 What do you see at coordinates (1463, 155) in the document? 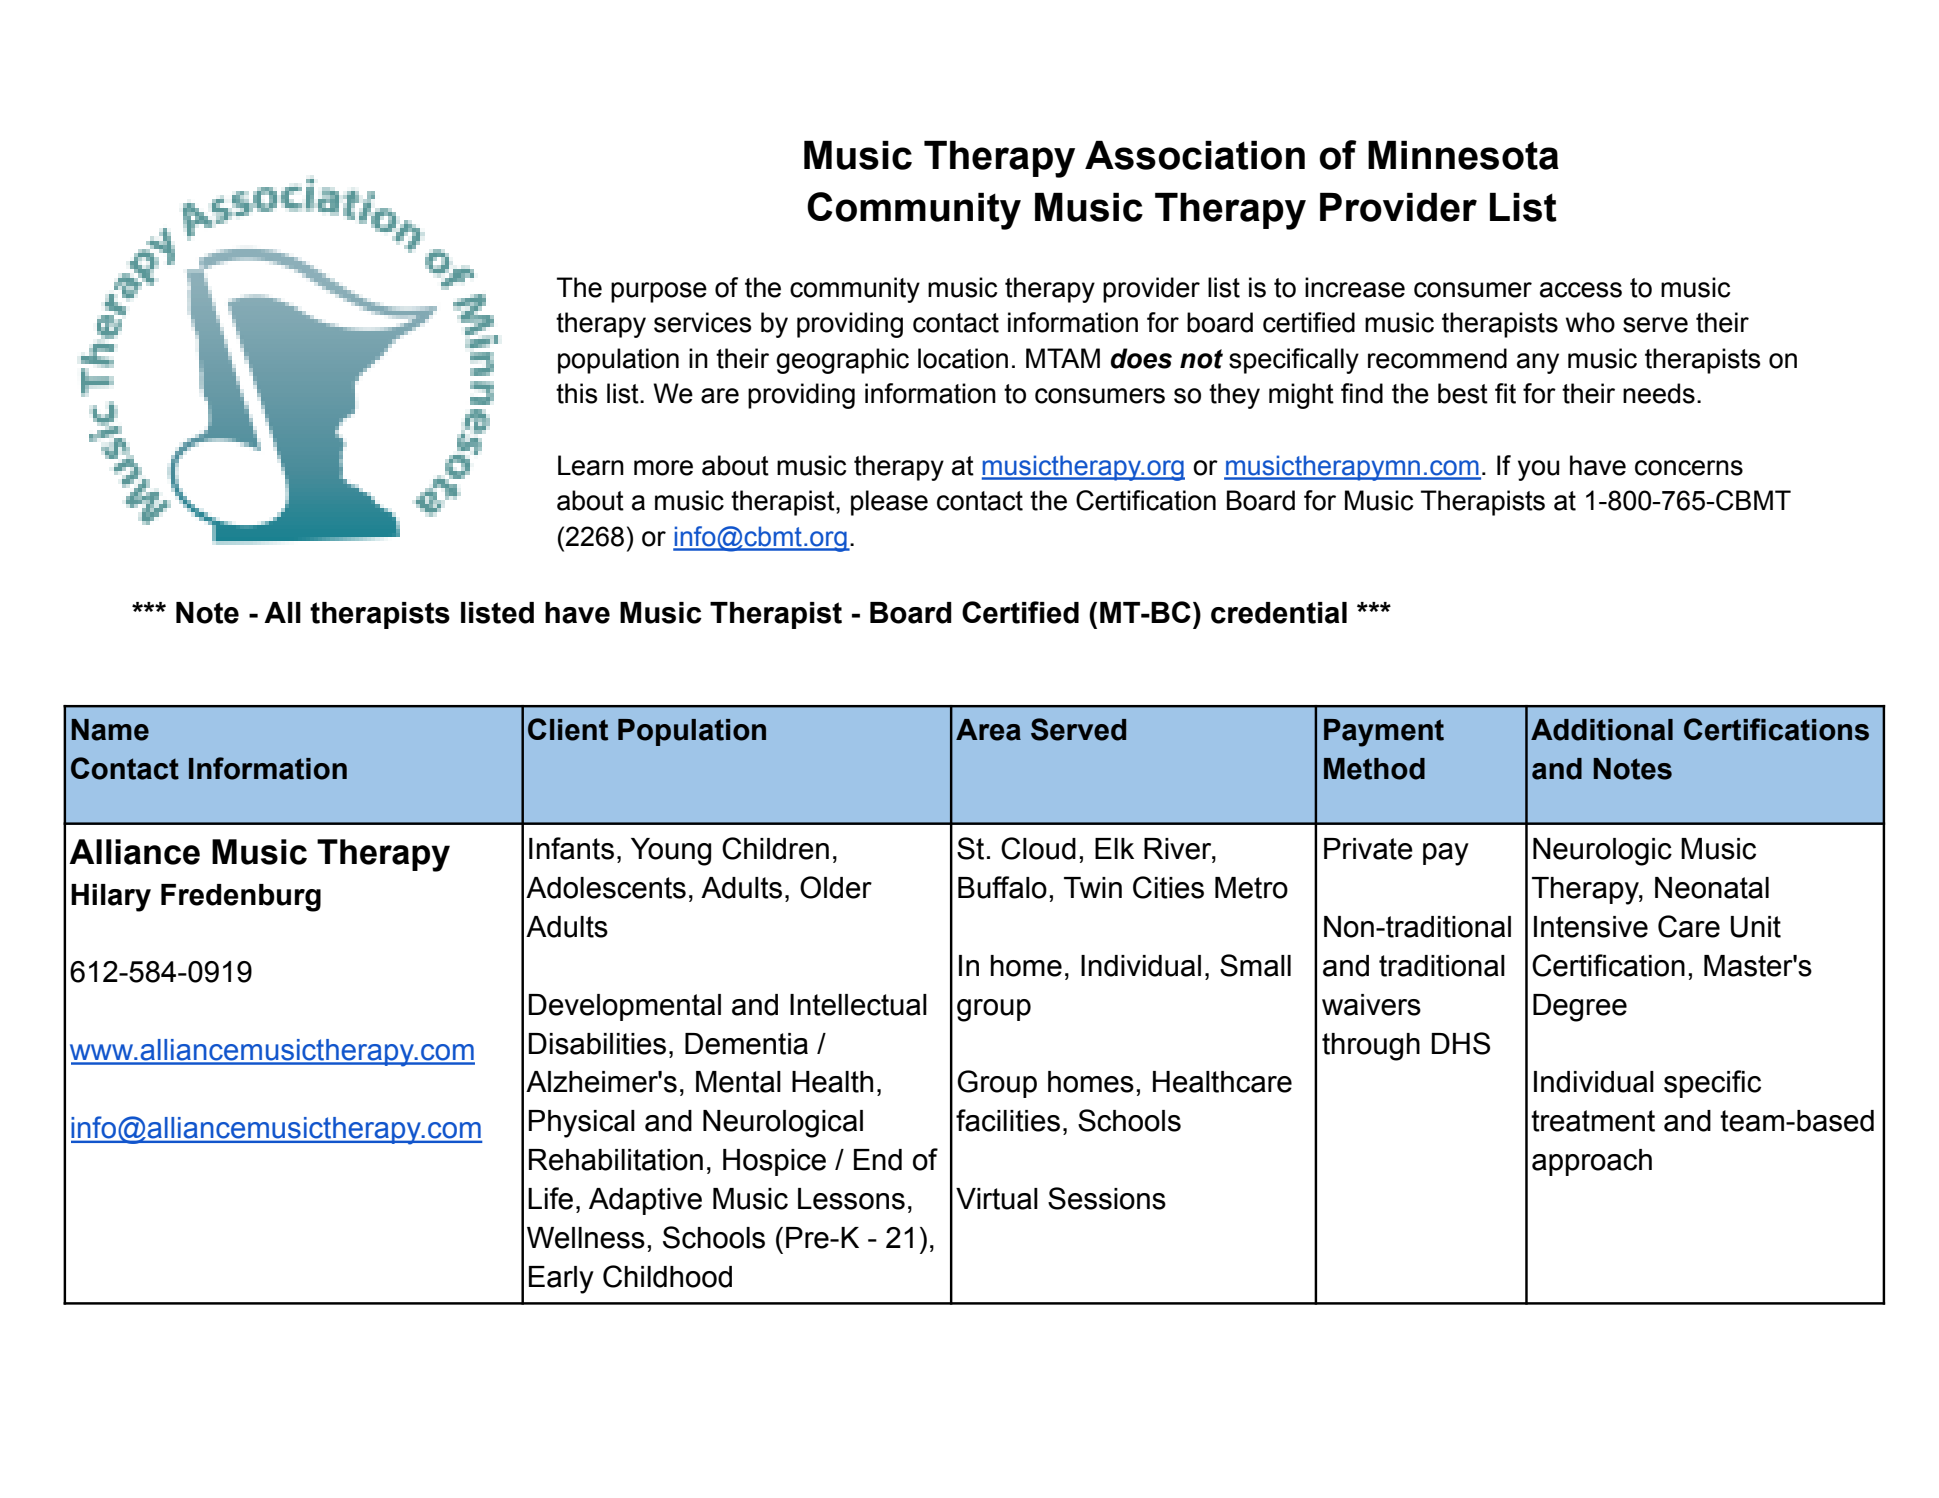
I see `Minnesota` at bounding box center [1463, 155].
